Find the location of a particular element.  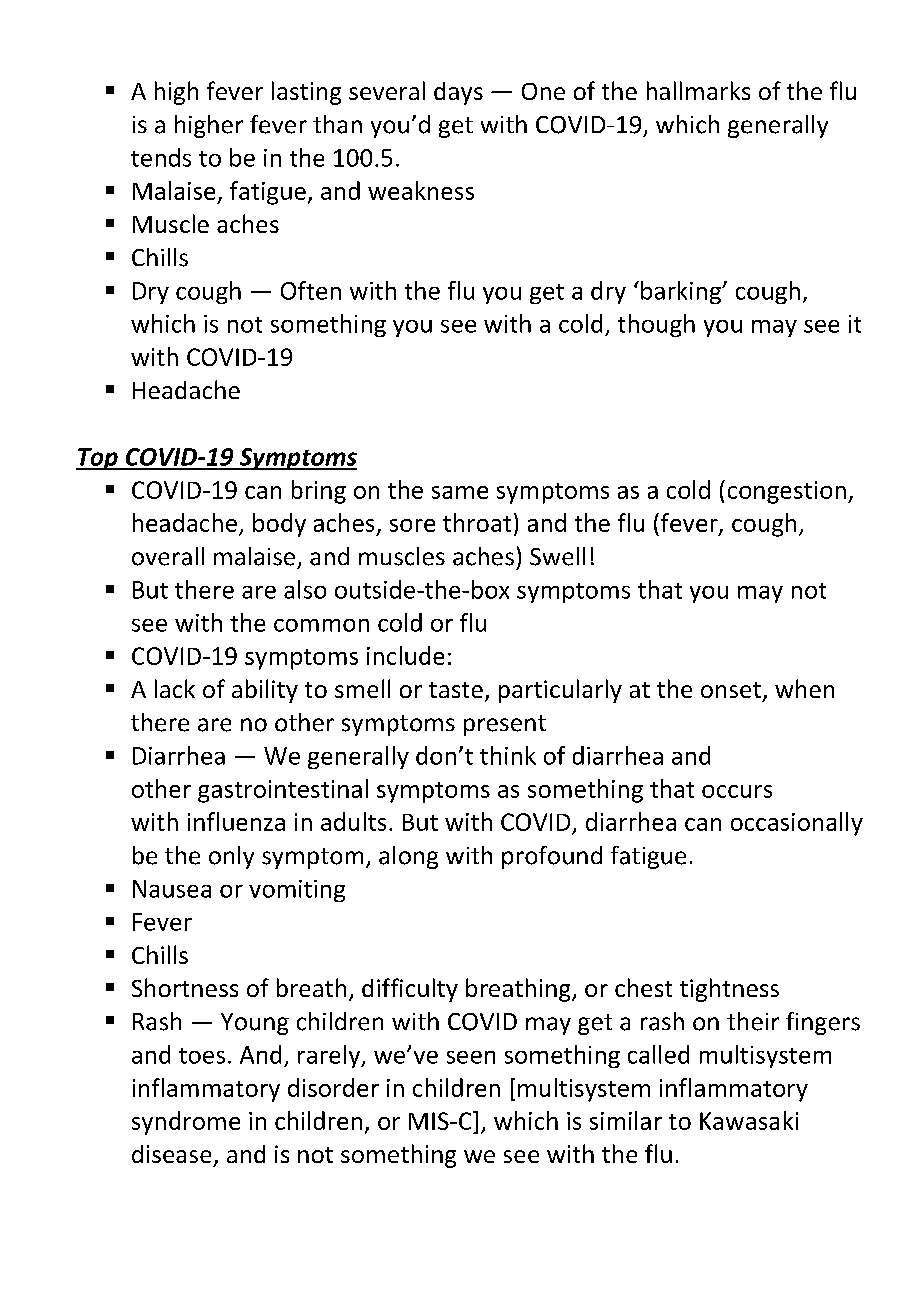

hallmarks is located at coordinates (698, 90).
